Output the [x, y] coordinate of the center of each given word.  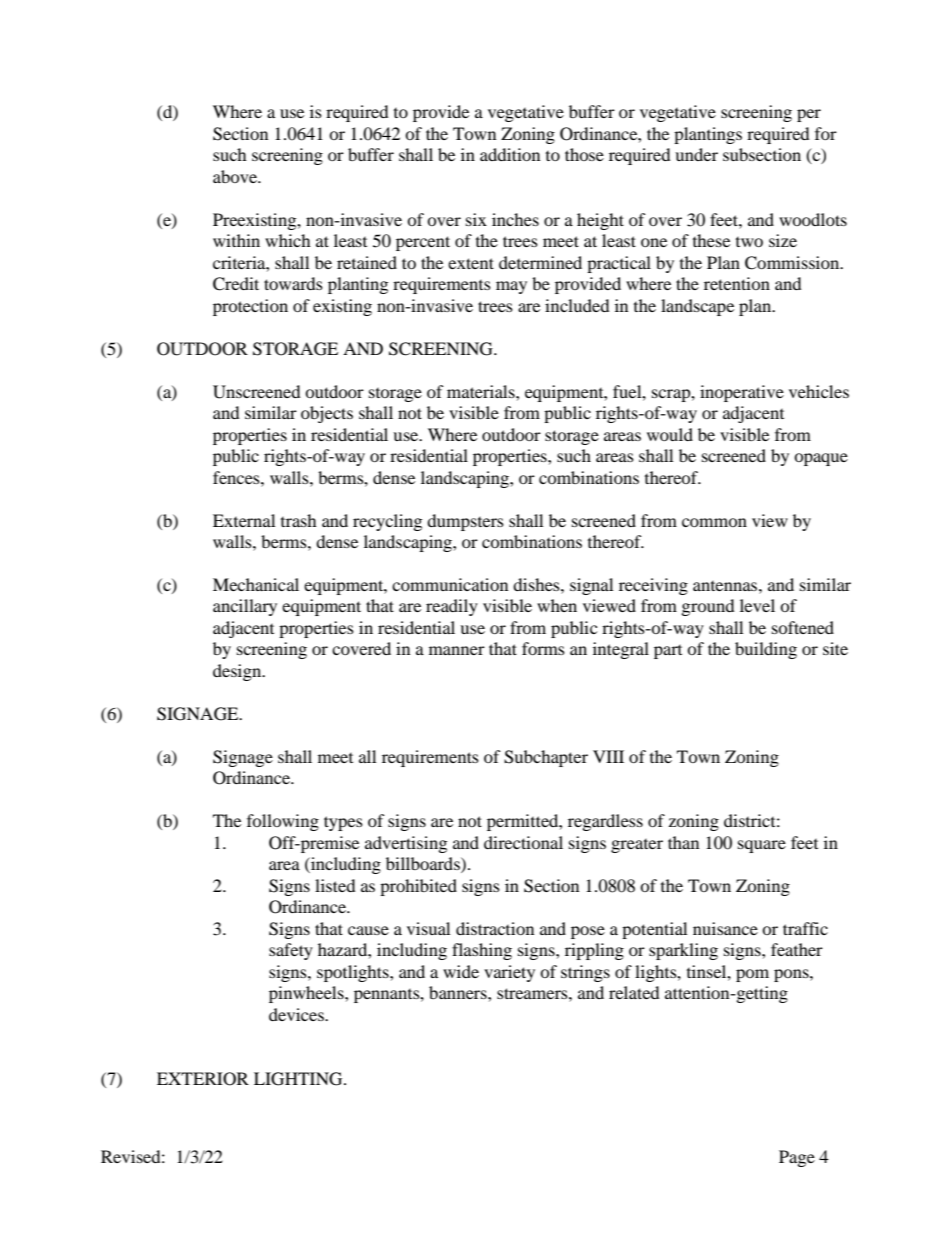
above [236, 176]
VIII [608, 756]
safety [291, 951]
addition [510, 154]
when [557, 605]
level [757, 605]
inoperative [742, 393]
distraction [495, 928]
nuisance [725, 928]
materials [482, 391]
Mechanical [256, 584]
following [283, 822]
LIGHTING [299, 1079]
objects [327, 414]
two [749, 242]
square [762, 846]
